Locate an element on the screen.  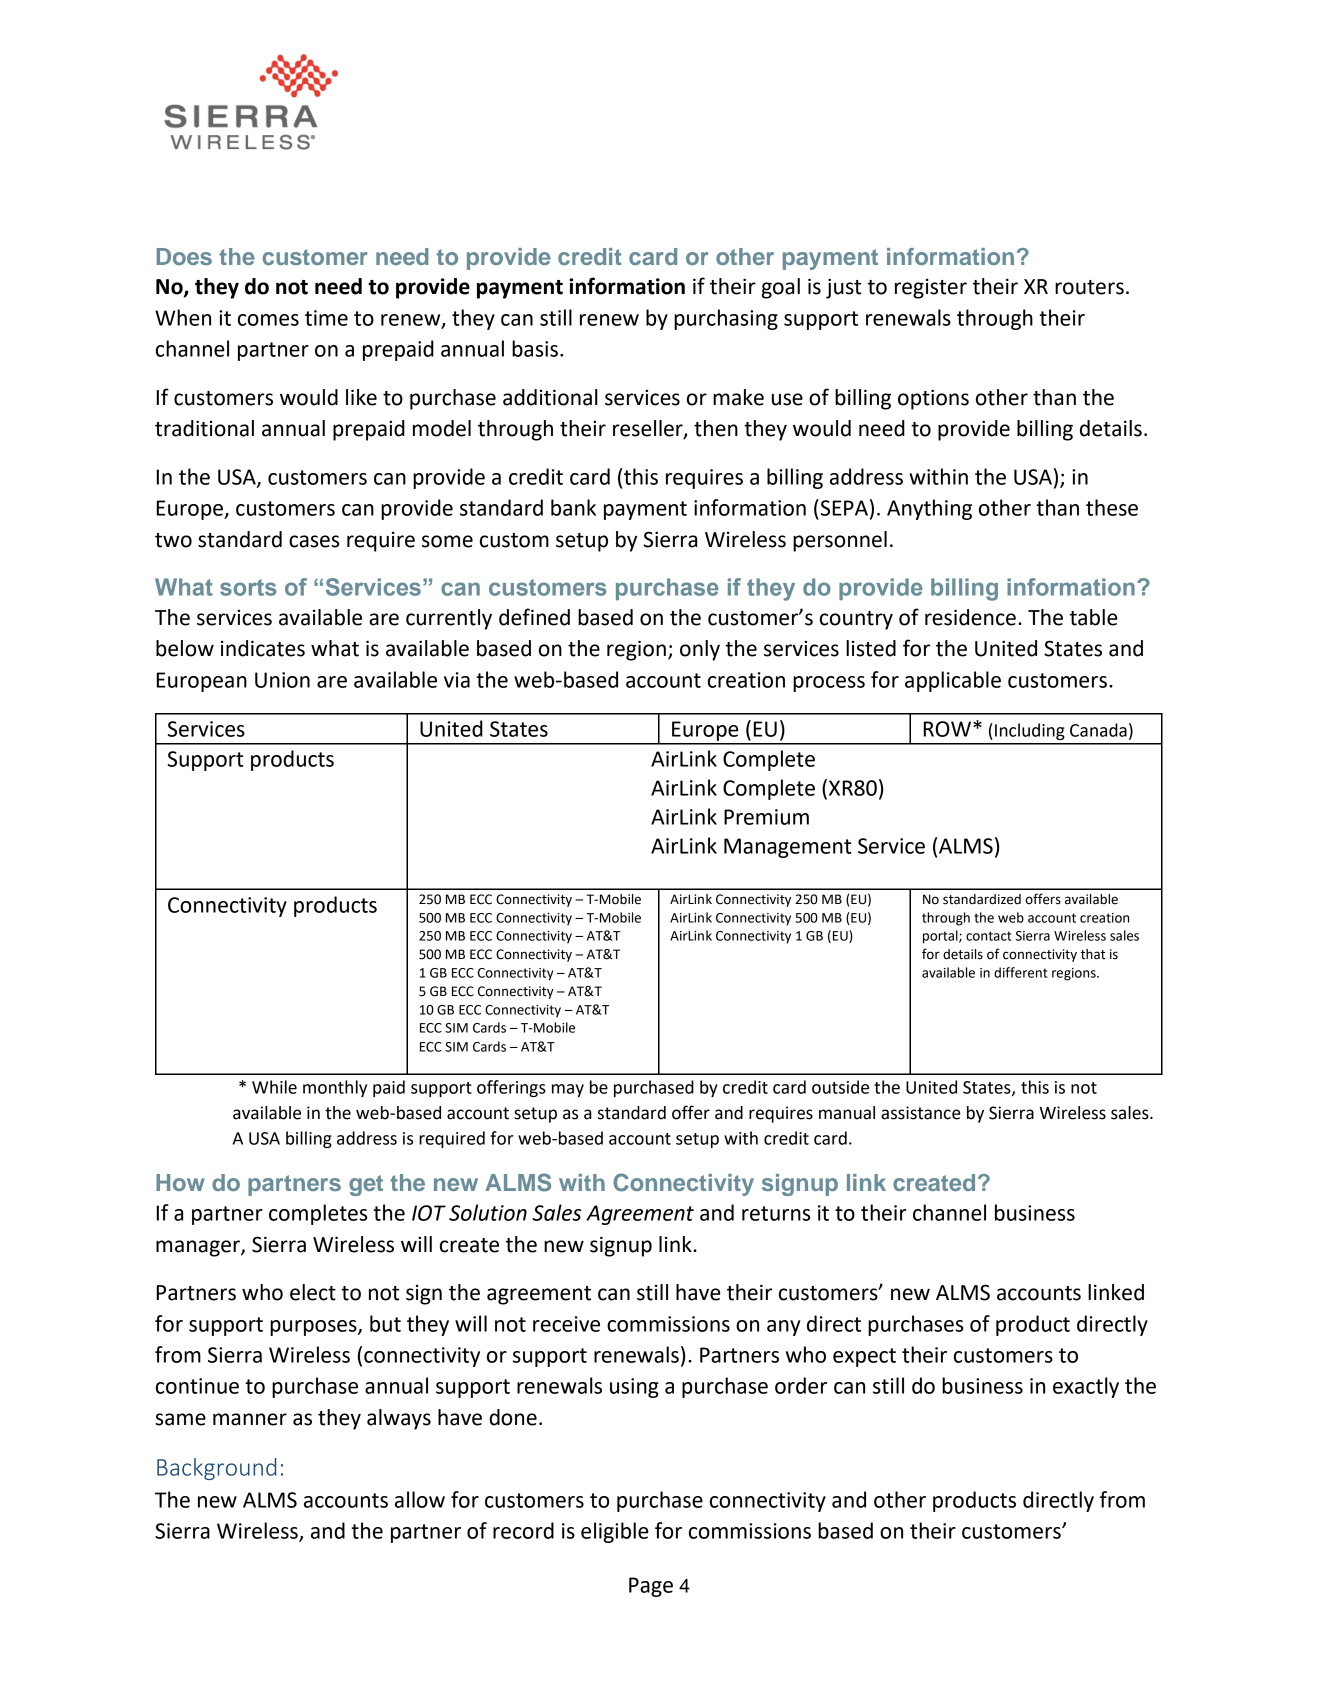
may is located at coordinates (568, 1090).
